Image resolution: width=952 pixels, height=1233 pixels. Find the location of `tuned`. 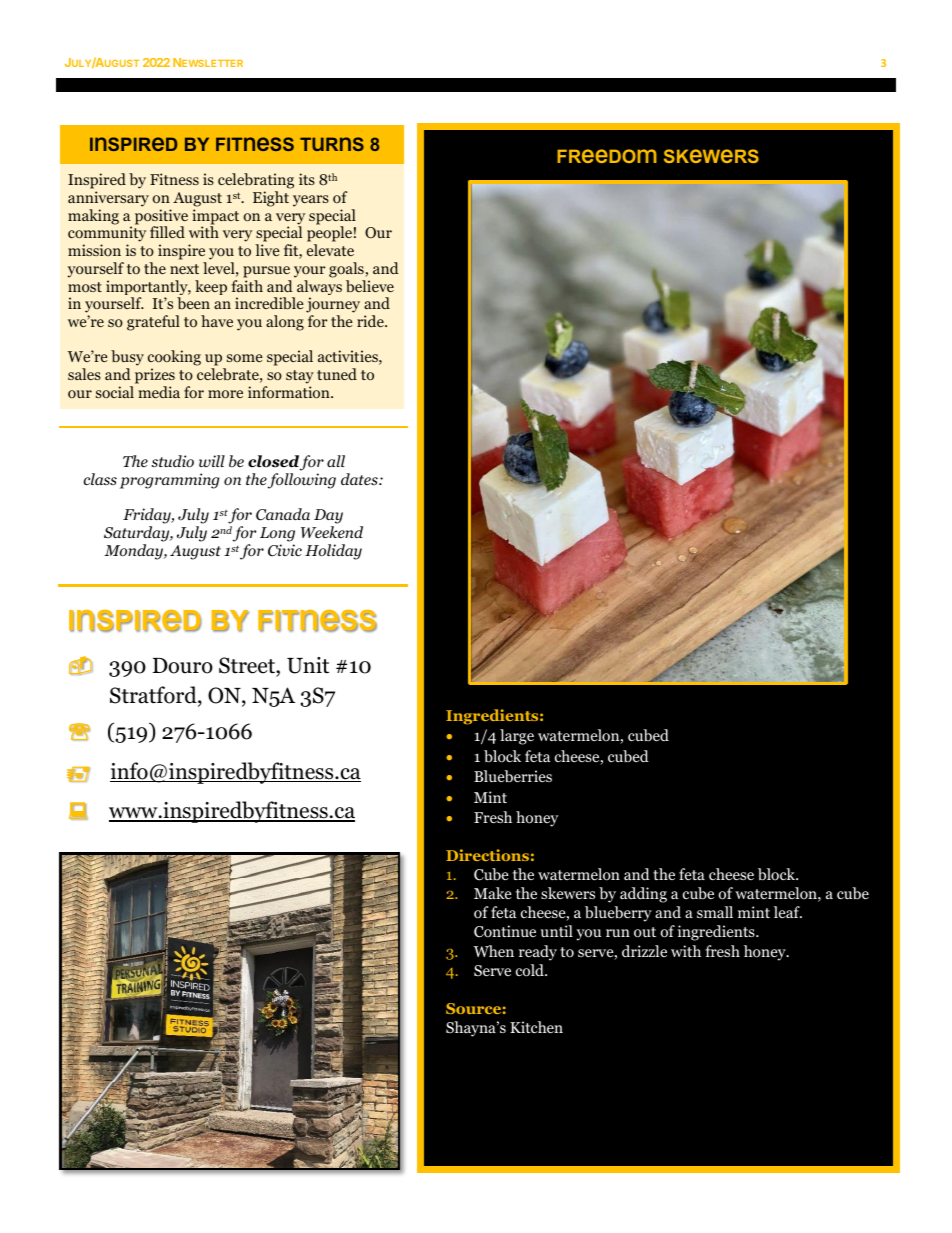

tuned is located at coordinates (337, 374).
